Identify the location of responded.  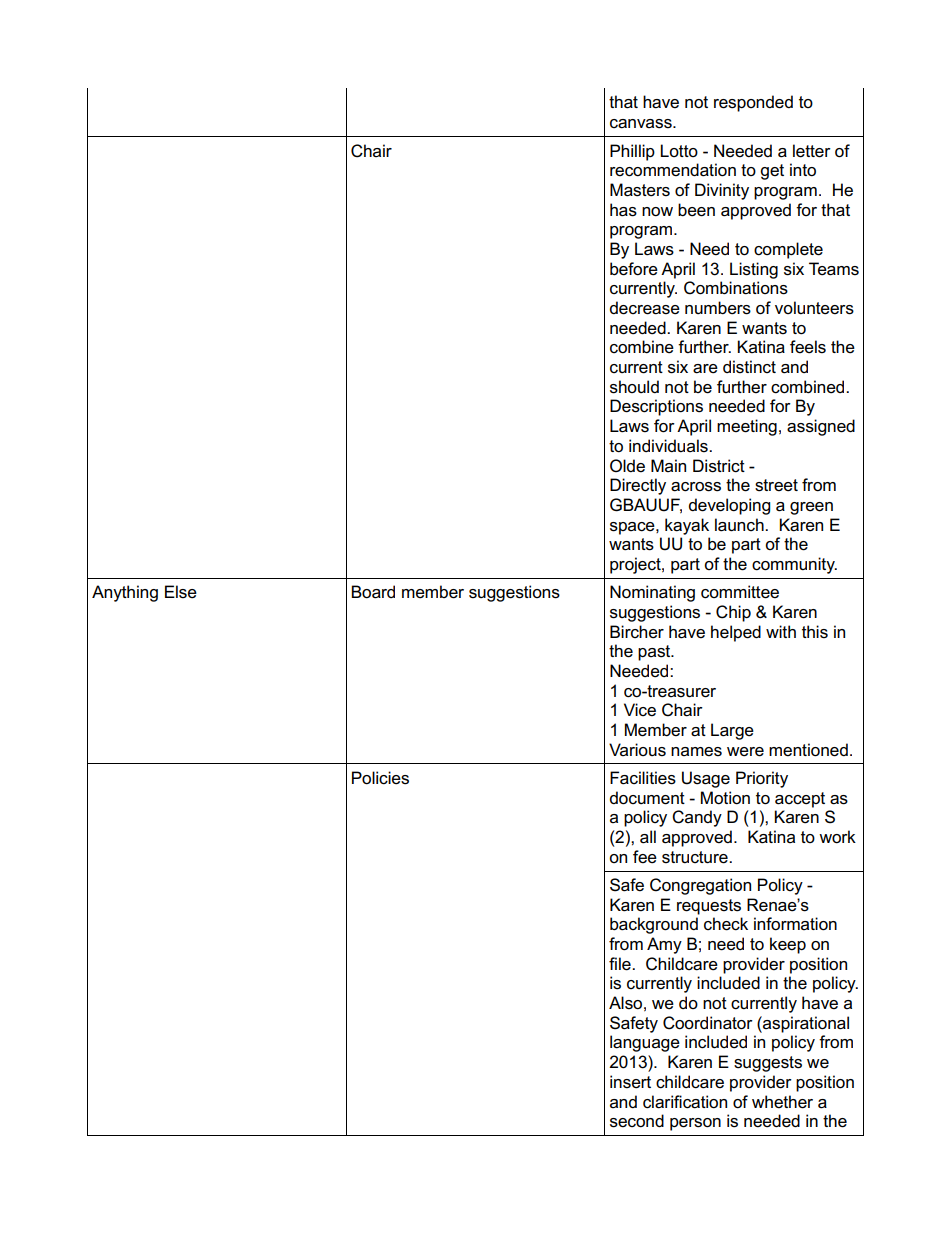
(753, 103).
